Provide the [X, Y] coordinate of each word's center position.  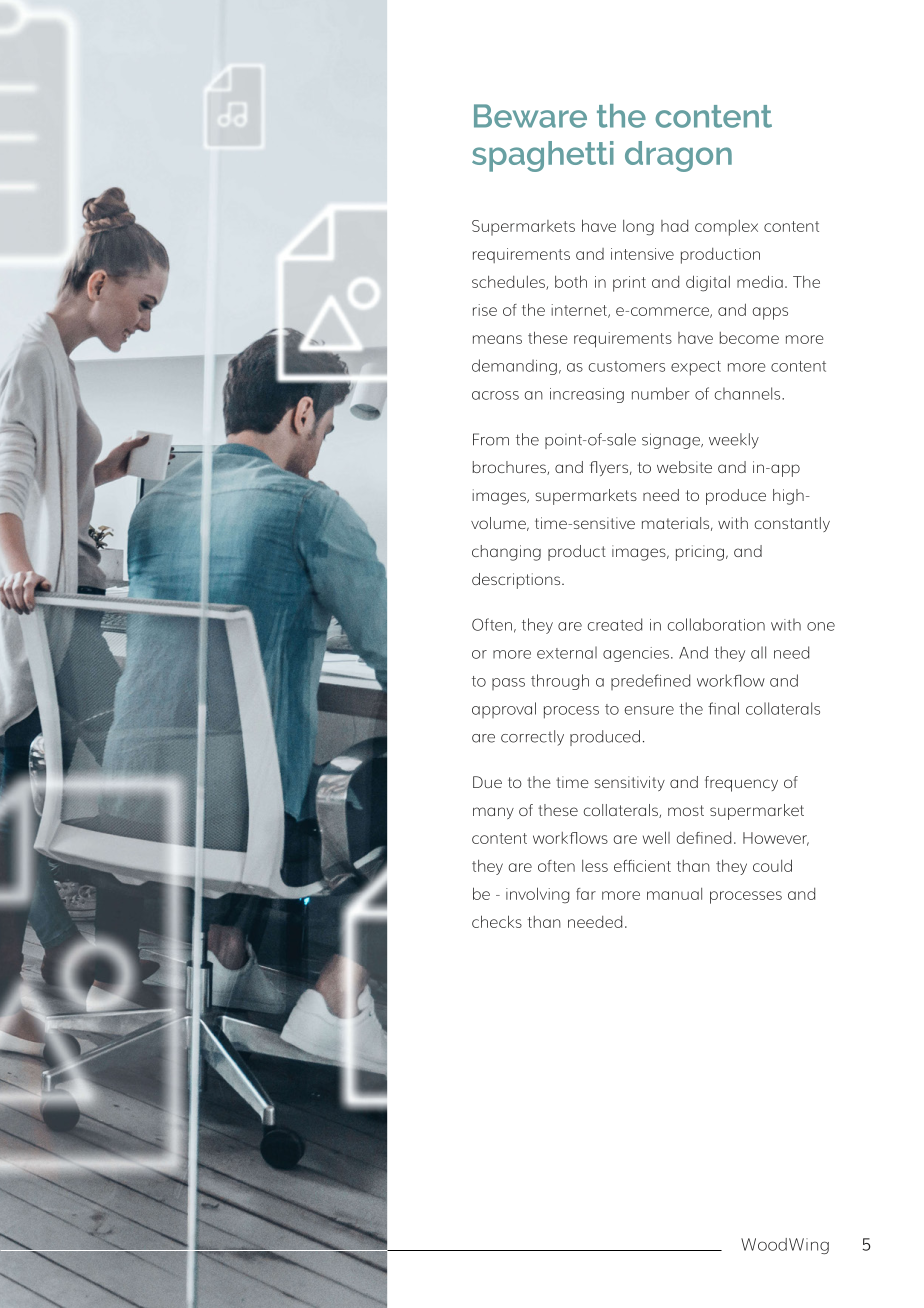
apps [770, 313]
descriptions [517, 581]
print [629, 284]
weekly [734, 441]
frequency [741, 784]
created [615, 624]
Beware [530, 116]
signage [672, 441]
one [821, 626]
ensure [649, 710]
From [491, 439]
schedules [509, 282]
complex [726, 228]
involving [538, 895]
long [638, 228]
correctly [532, 738]
